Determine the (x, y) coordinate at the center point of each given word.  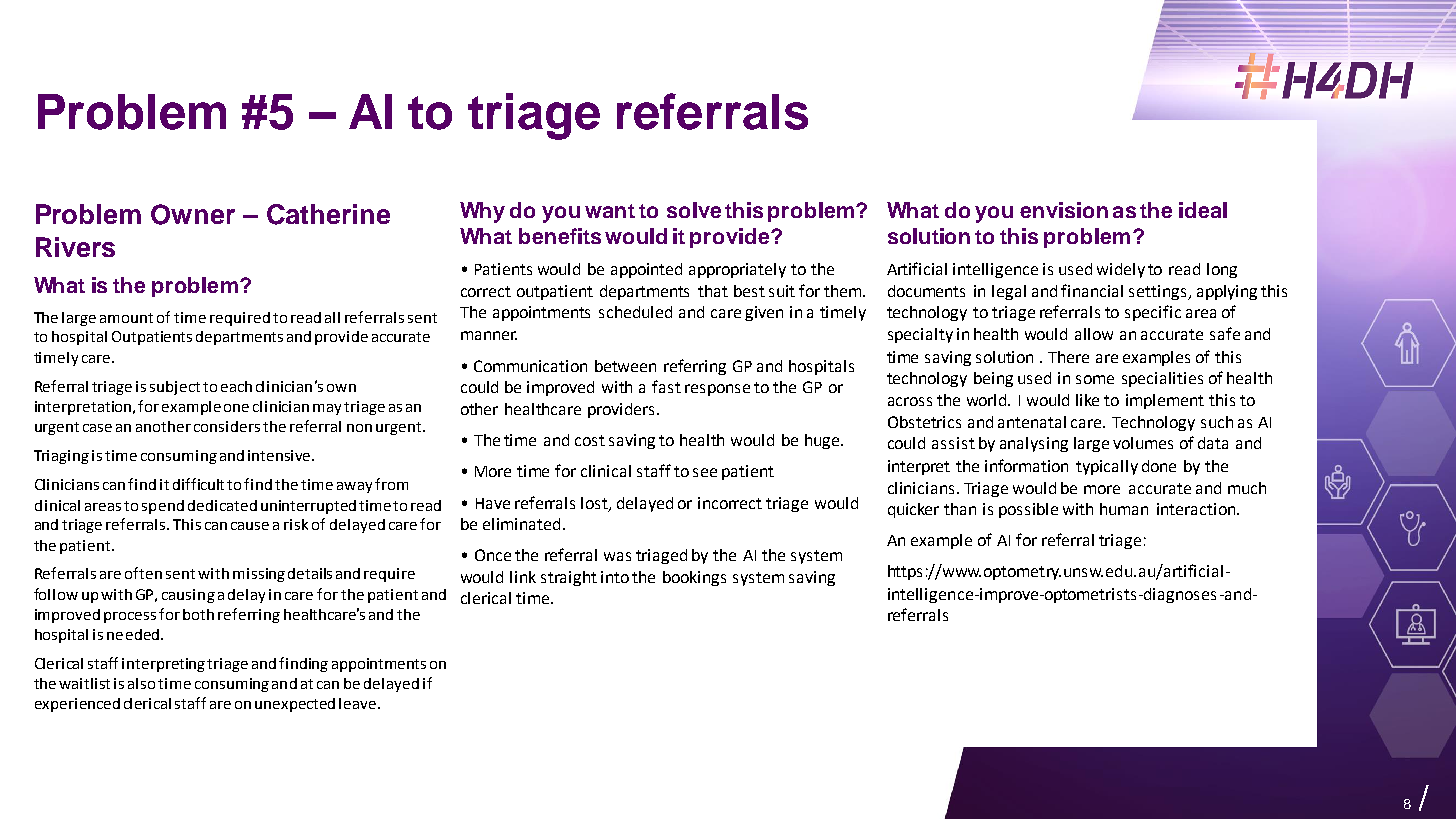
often (143, 573)
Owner (193, 214)
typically (1107, 467)
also (141, 683)
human (1124, 509)
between (625, 366)
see (705, 472)
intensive (279, 455)
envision (1064, 210)
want (610, 211)
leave (359, 703)
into (615, 577)
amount (126, 318)
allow (1094, 334)
